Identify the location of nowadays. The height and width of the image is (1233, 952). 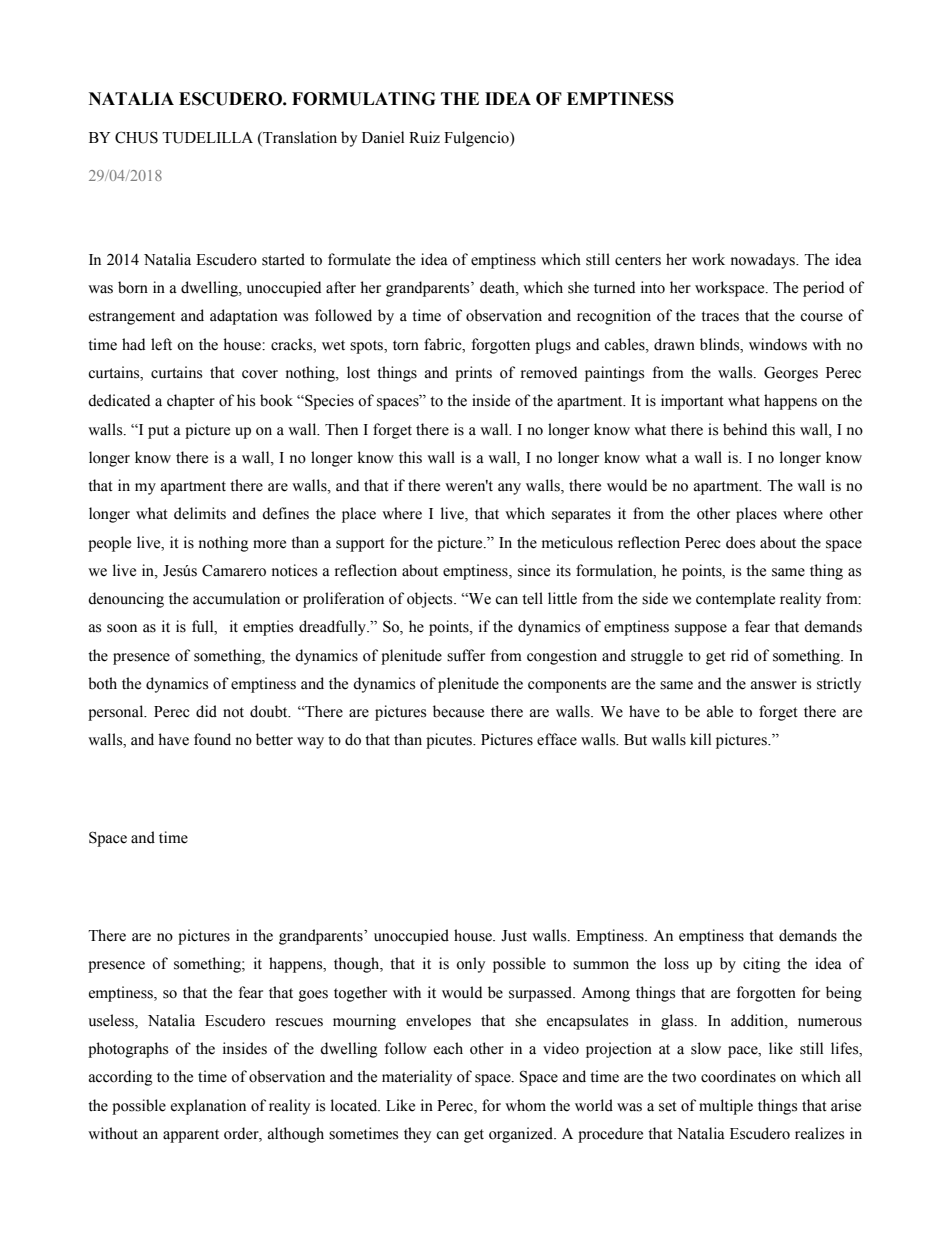
(764, 261).
